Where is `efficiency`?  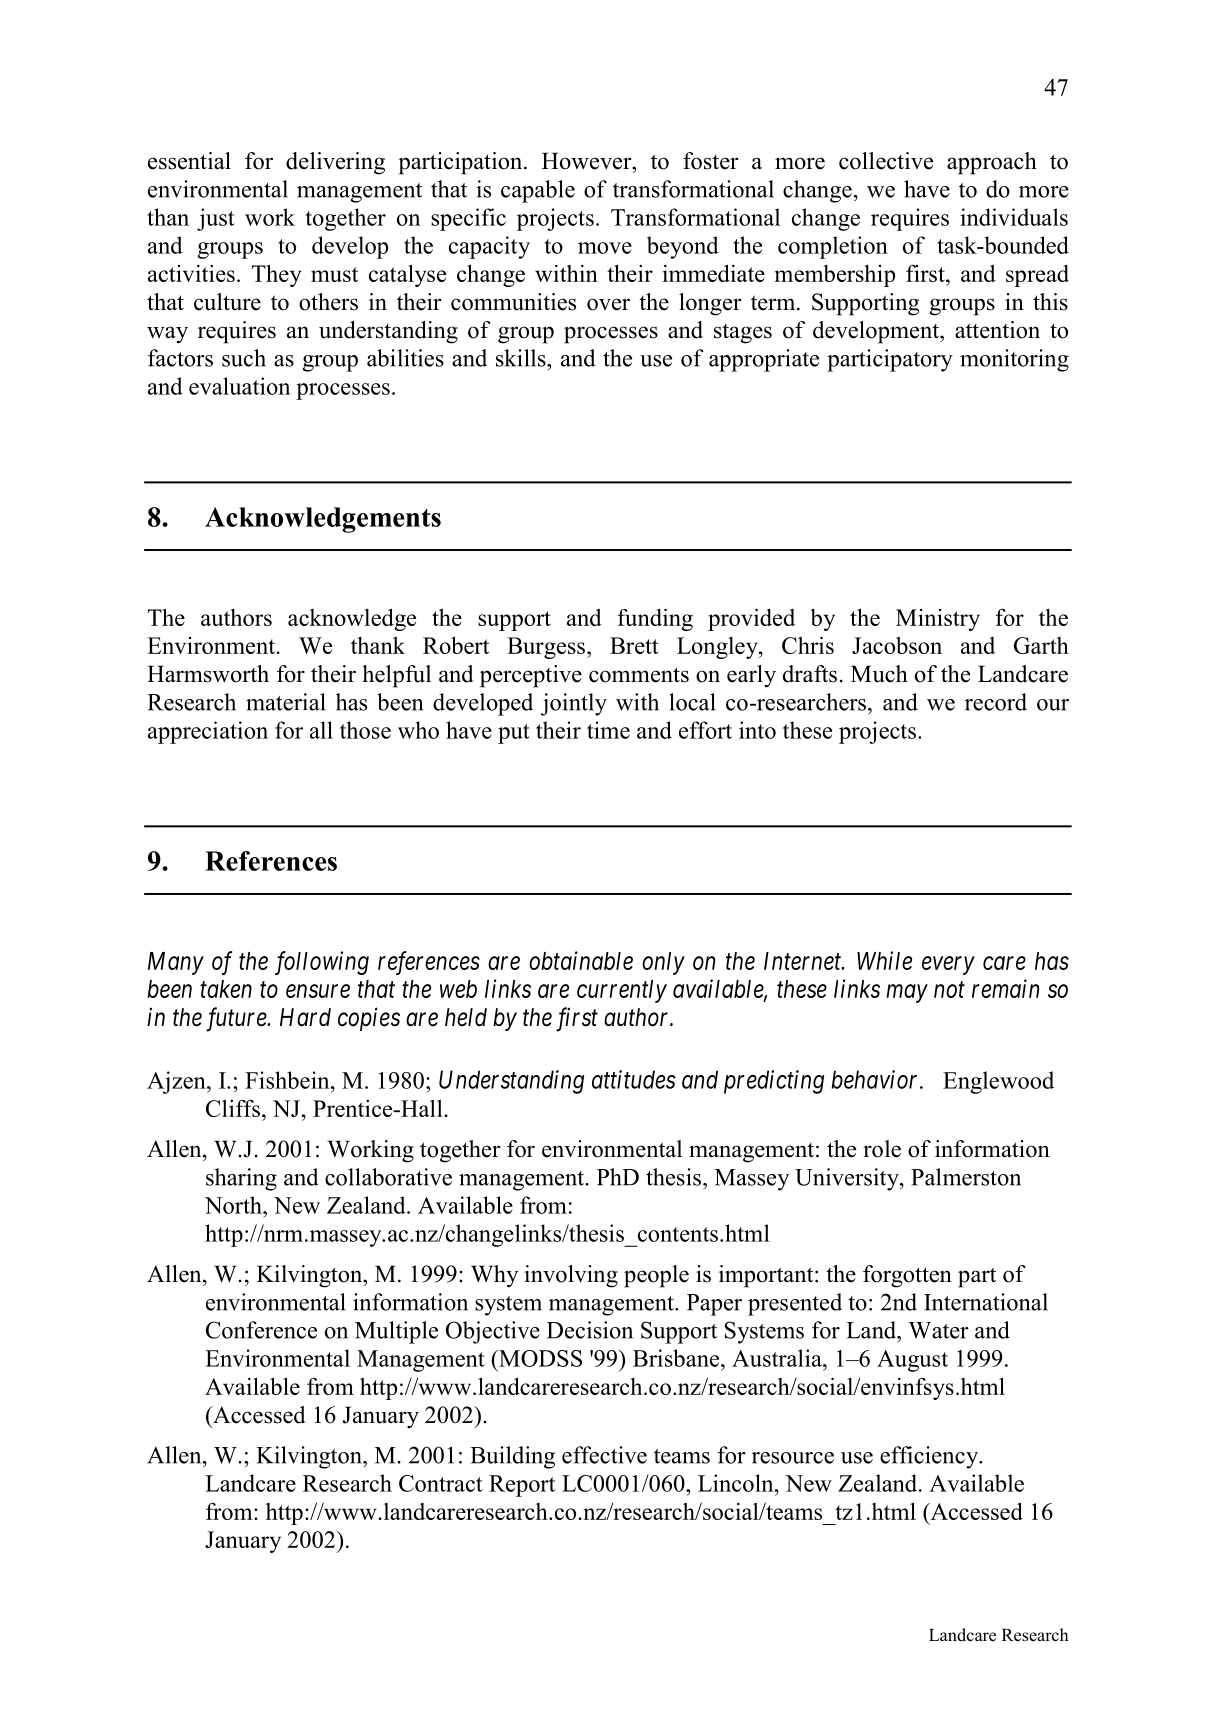
efficiency is located at coordinates (930, 1457).
